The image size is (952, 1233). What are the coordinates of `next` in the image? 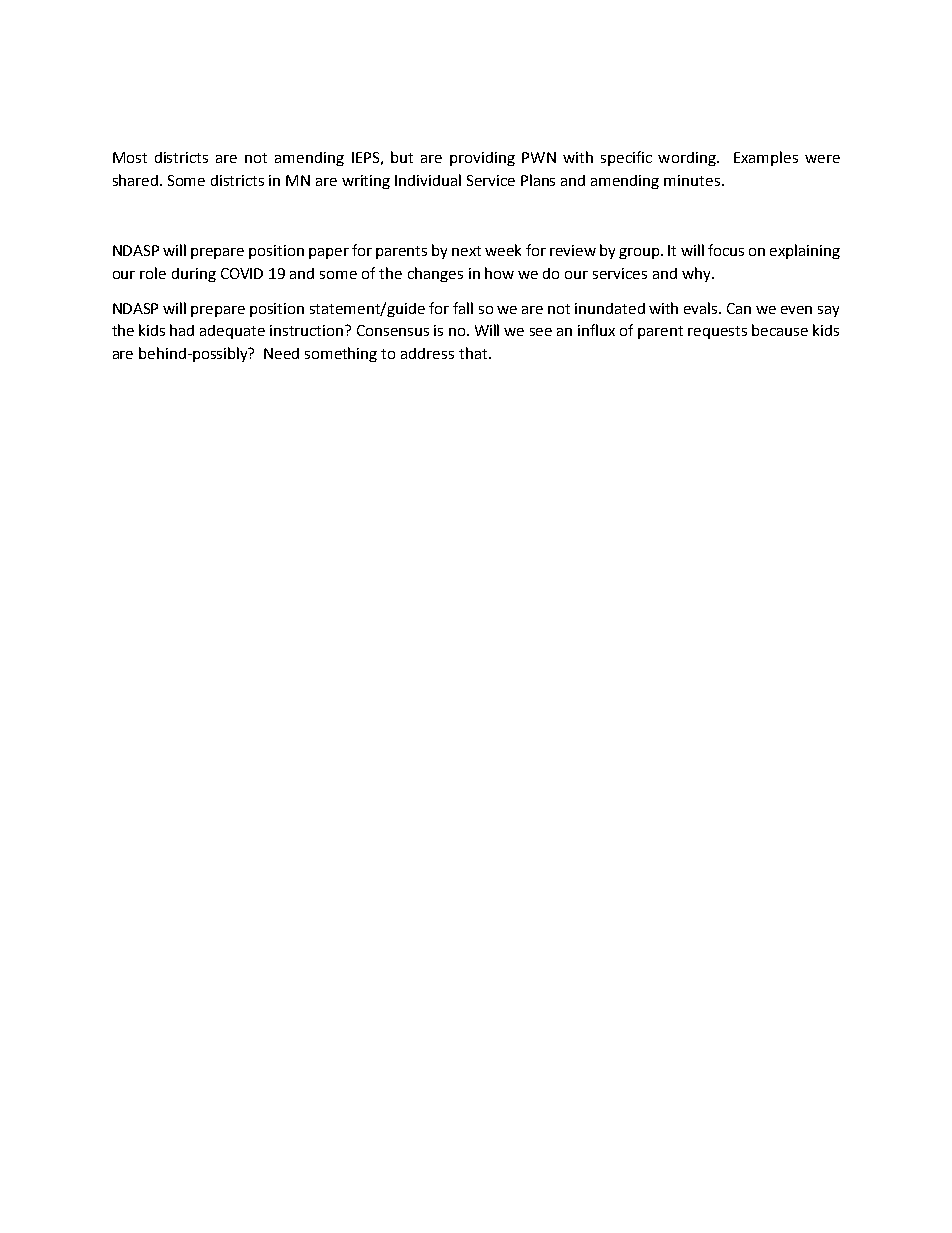 It's located at (466, 251).
